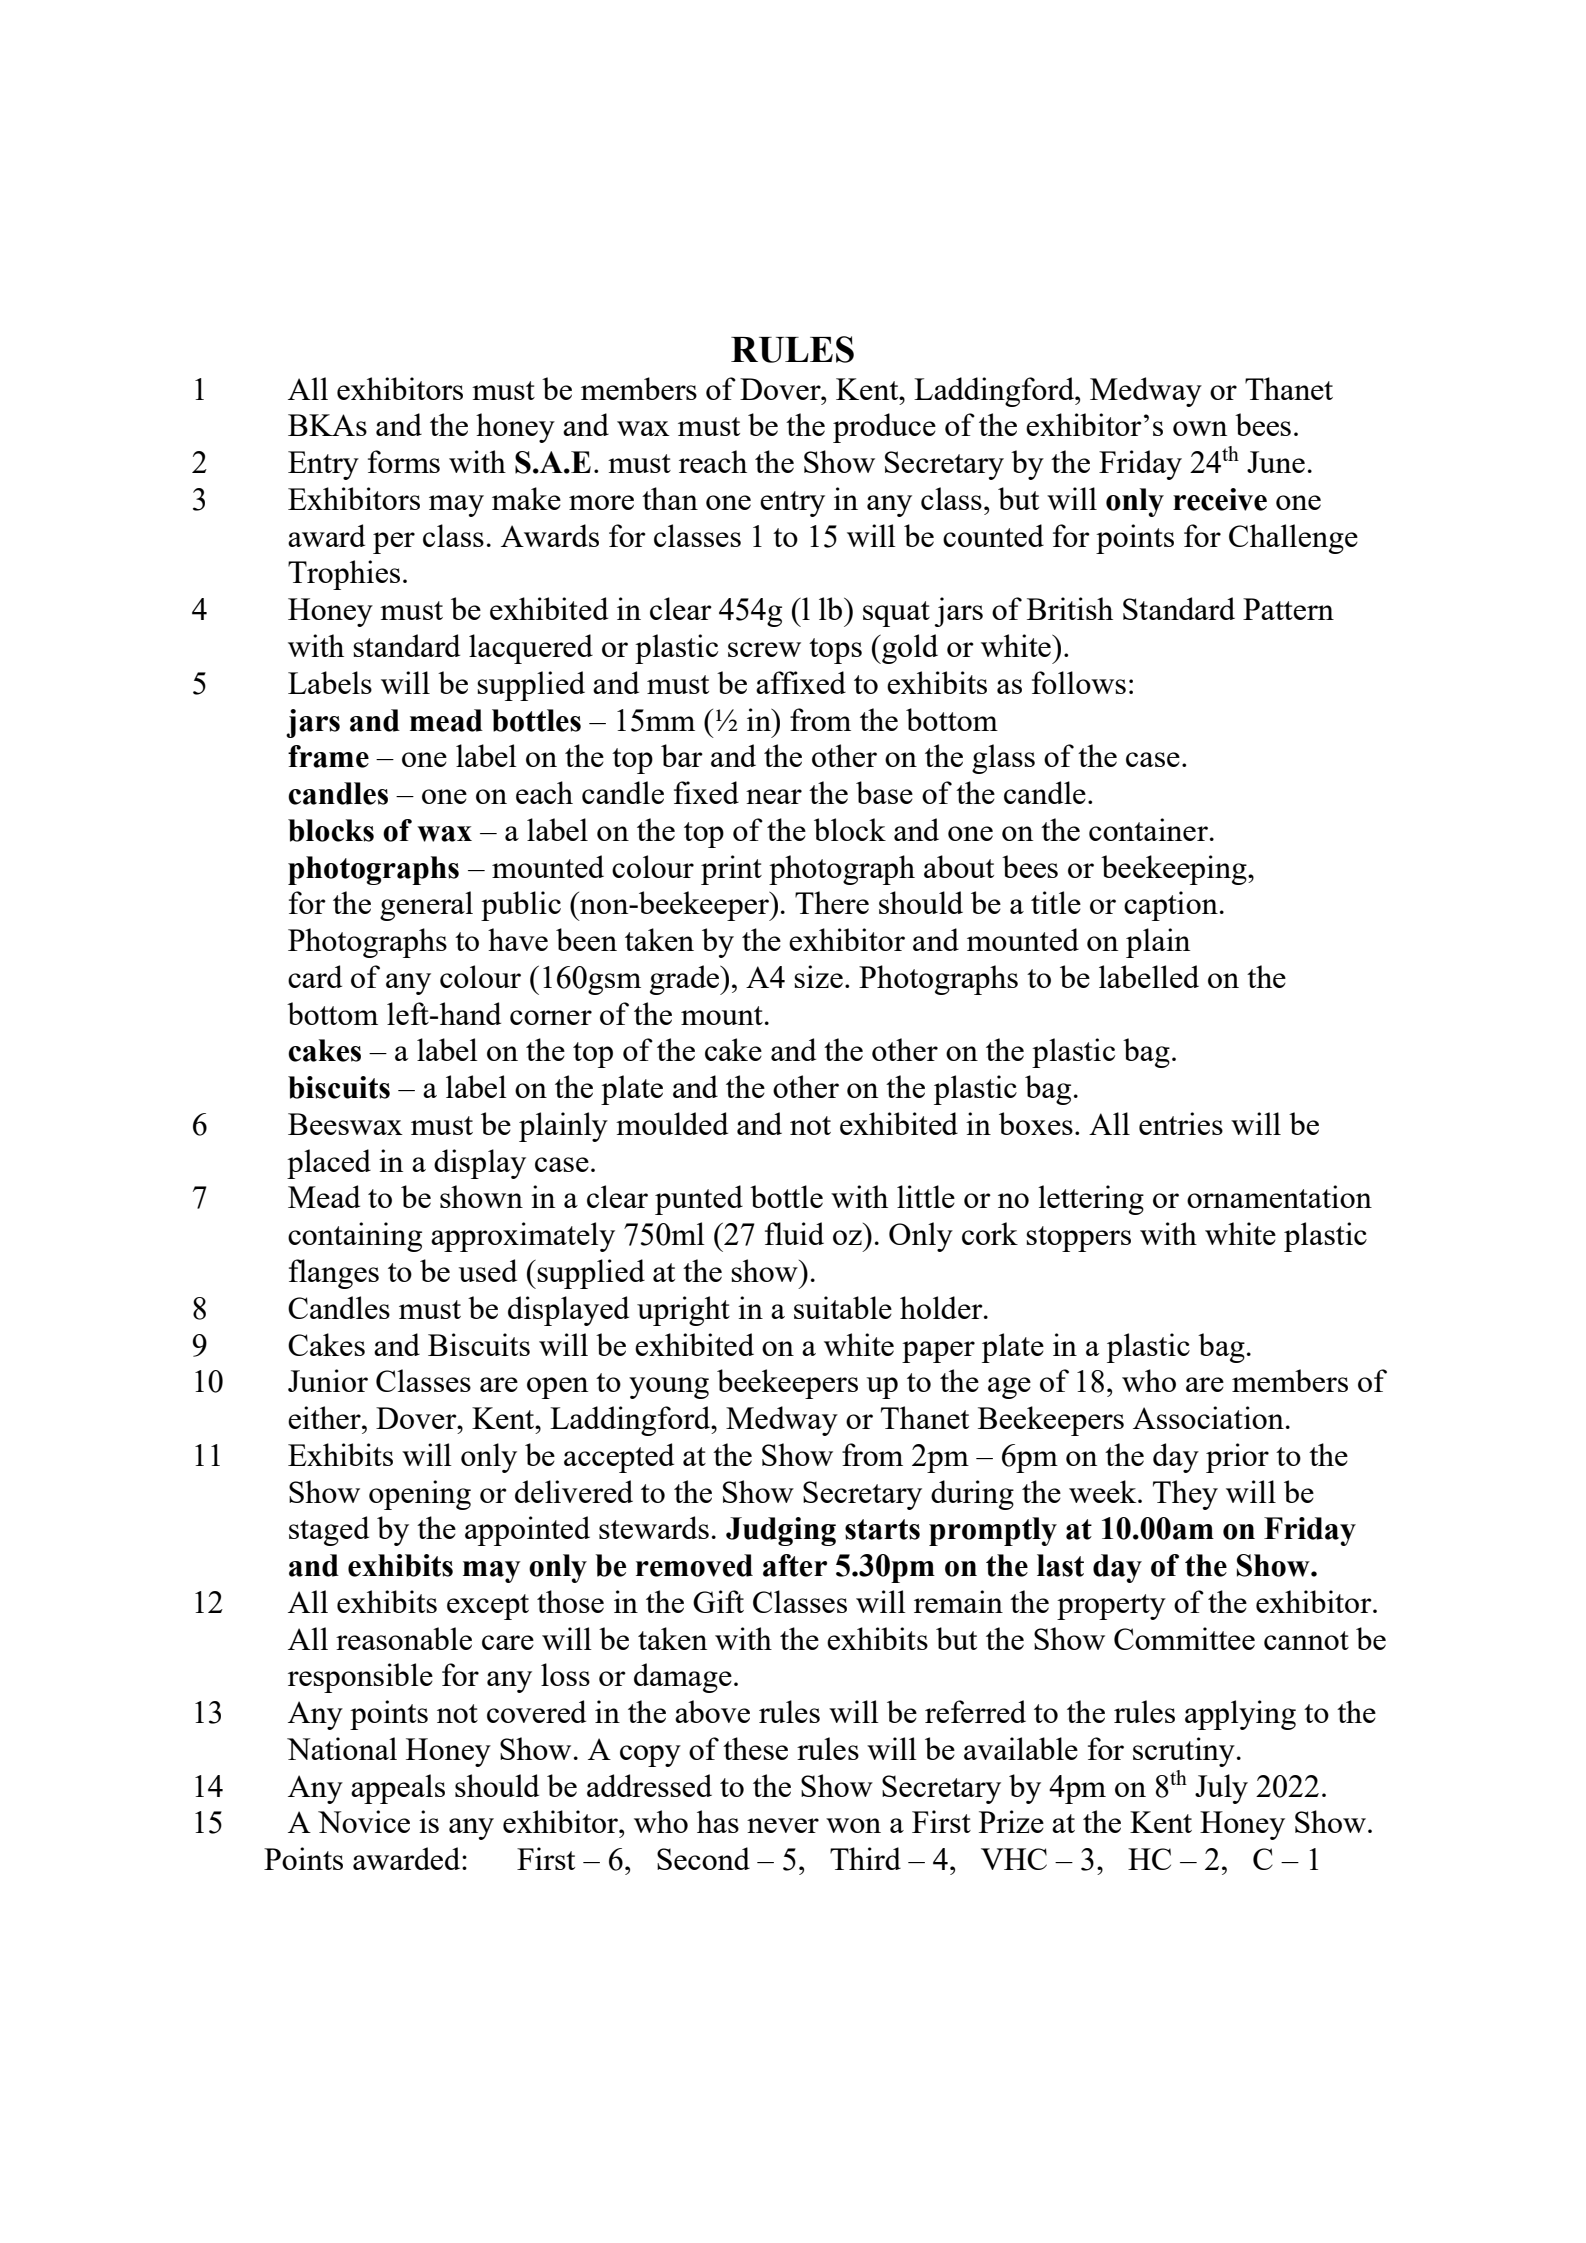  Describe the element at coordinates (832, 902) in the screenshot. I see `There` at that location.
